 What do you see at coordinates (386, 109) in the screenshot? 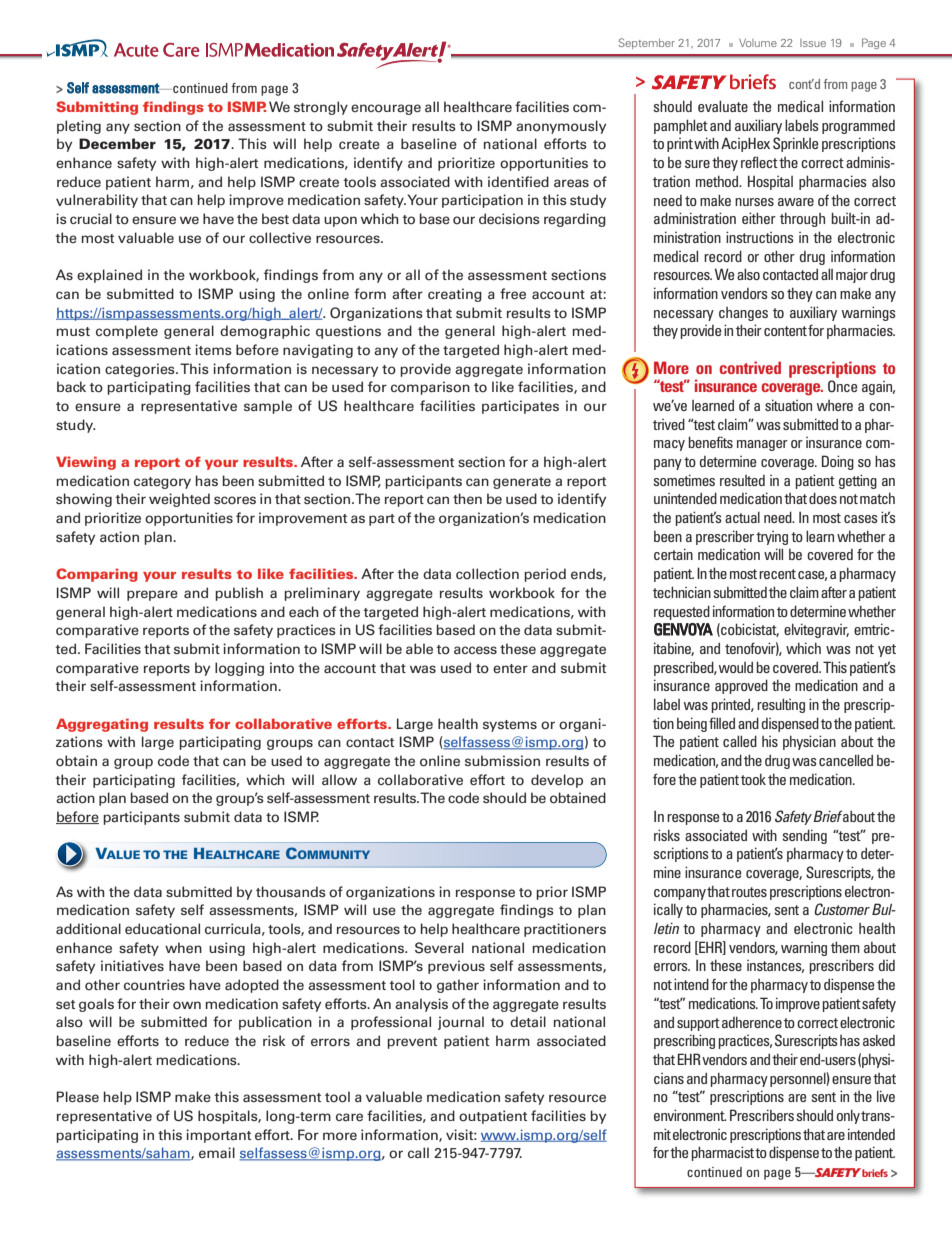
I see `encourage` at bounding box center [386, 109].
